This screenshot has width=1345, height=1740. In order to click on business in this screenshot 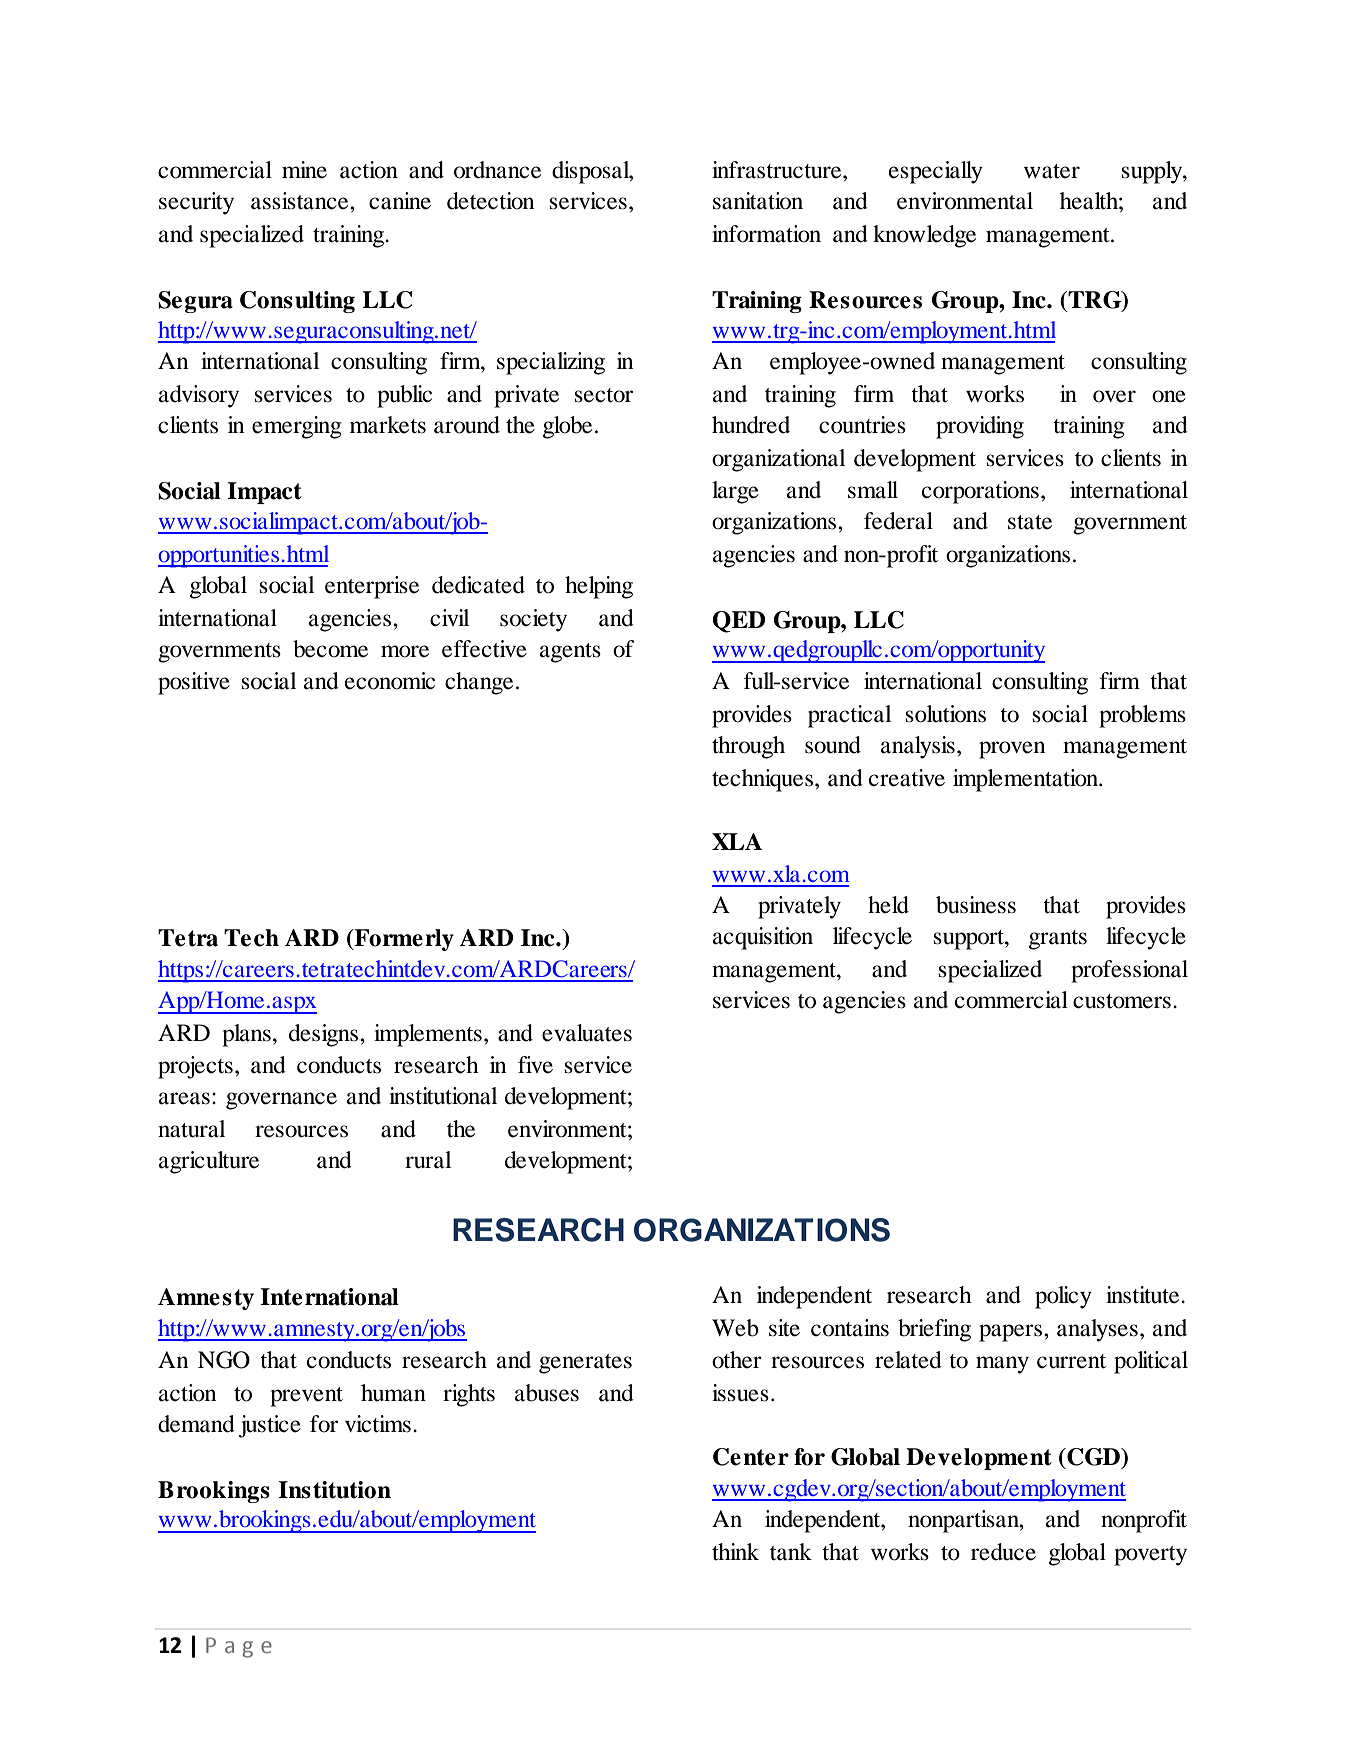, I will do `click(976, 905)`.
